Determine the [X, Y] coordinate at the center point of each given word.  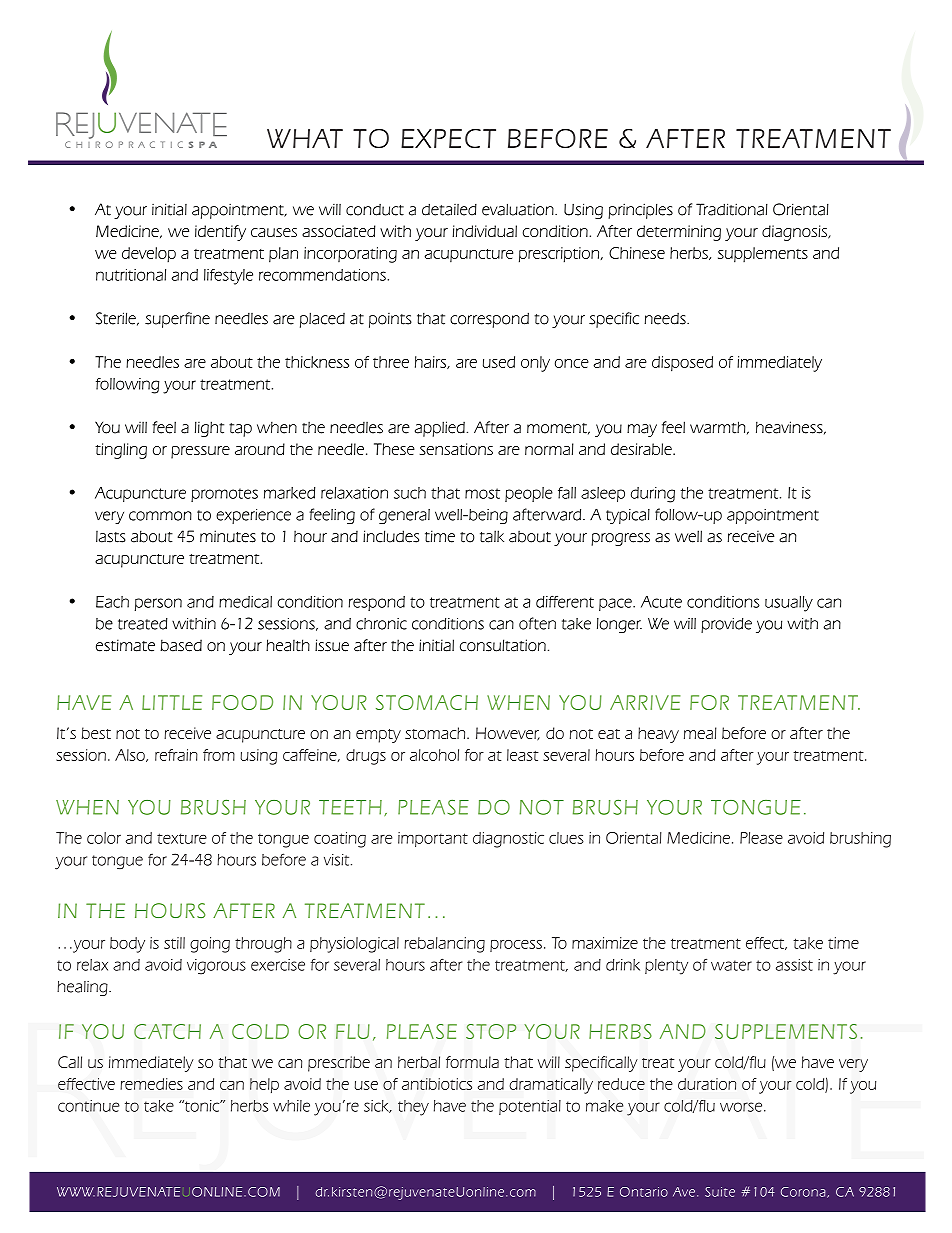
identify [220, 233]
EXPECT [448, 138]
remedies [151, 1084]
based [181, 645]
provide [726, 625]
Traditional [732, 209]
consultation [503, 645]
